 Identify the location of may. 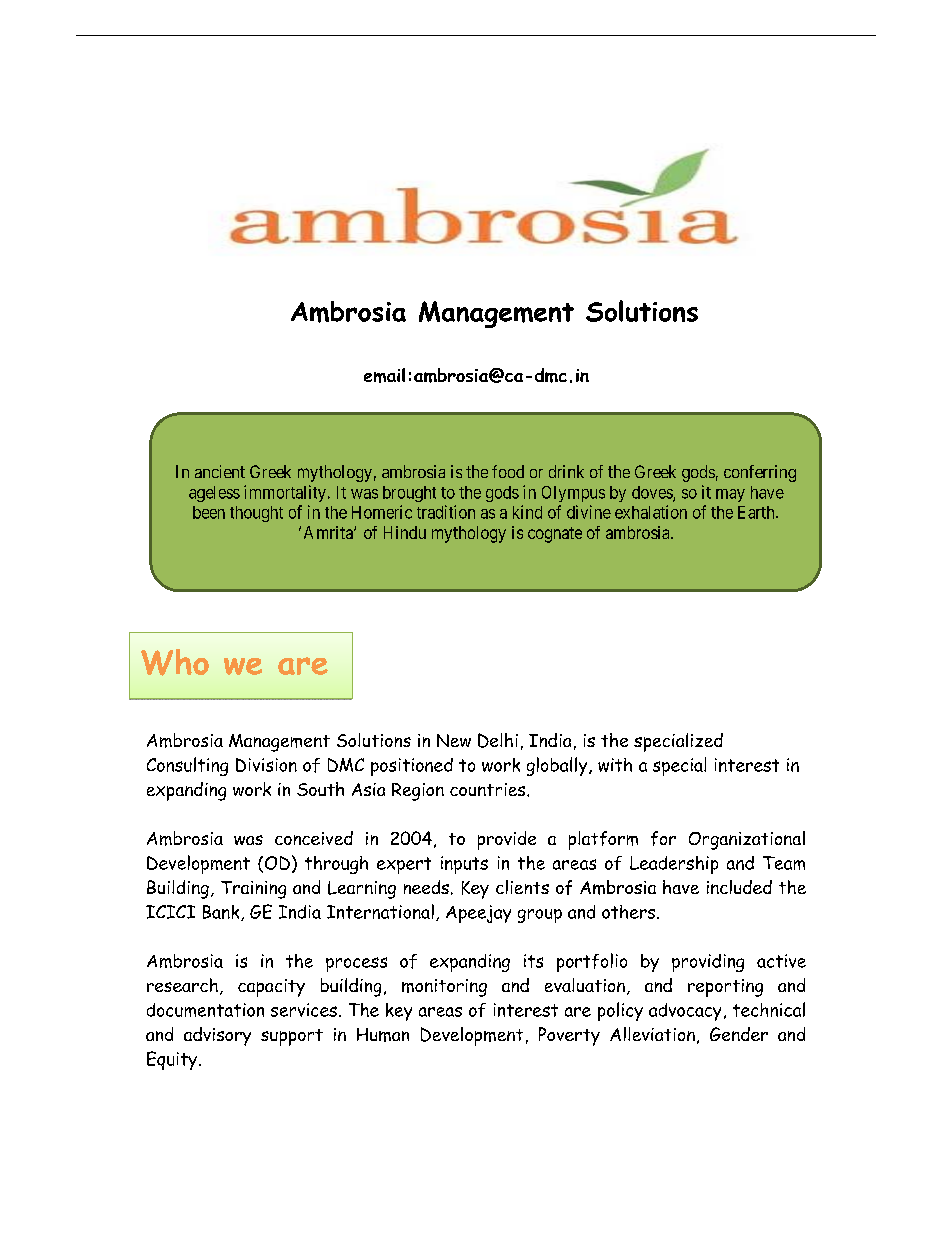
(730, 495).
